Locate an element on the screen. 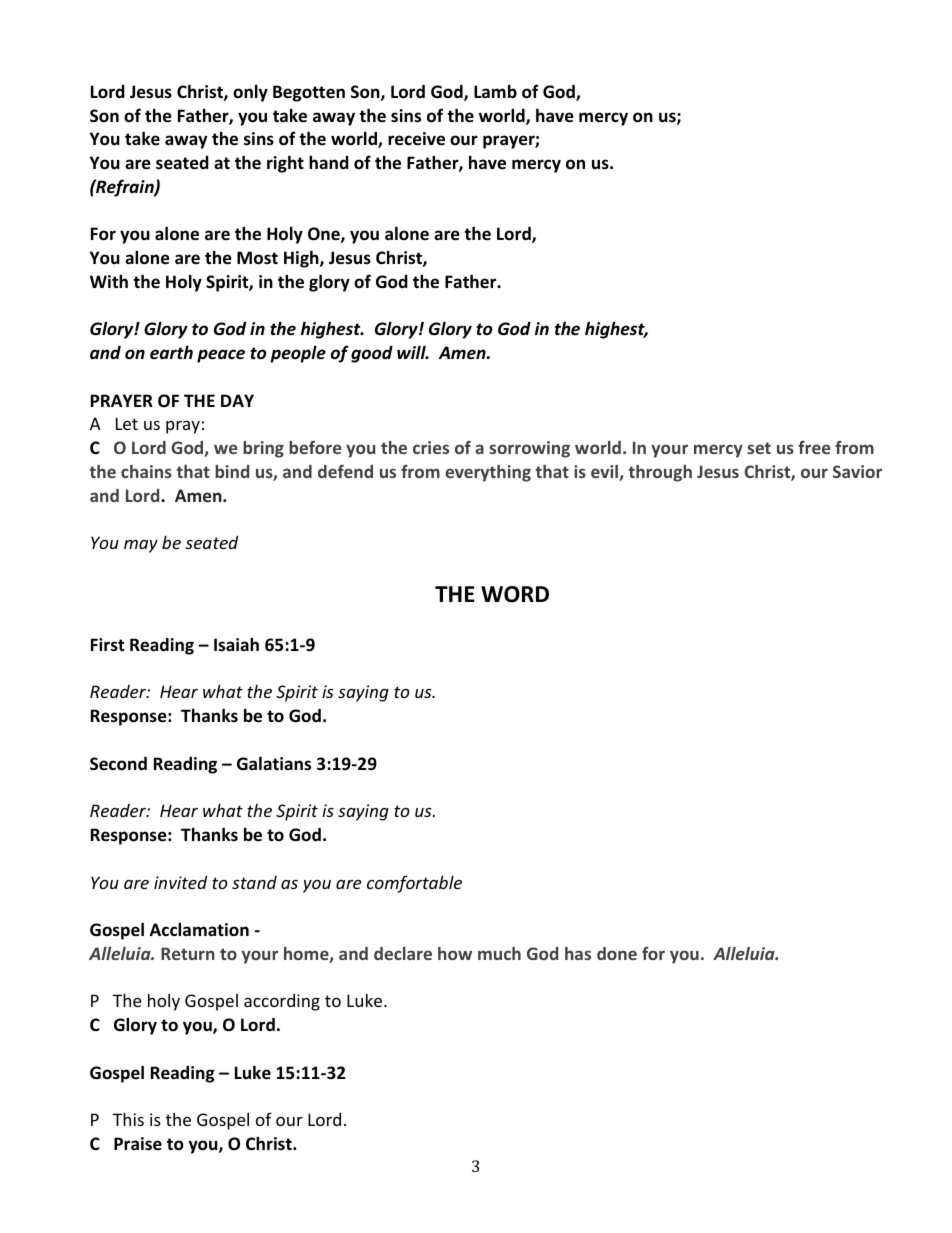 This screenshot has height=1233, width=952. Lamb is located at coordinates (495, 91).
